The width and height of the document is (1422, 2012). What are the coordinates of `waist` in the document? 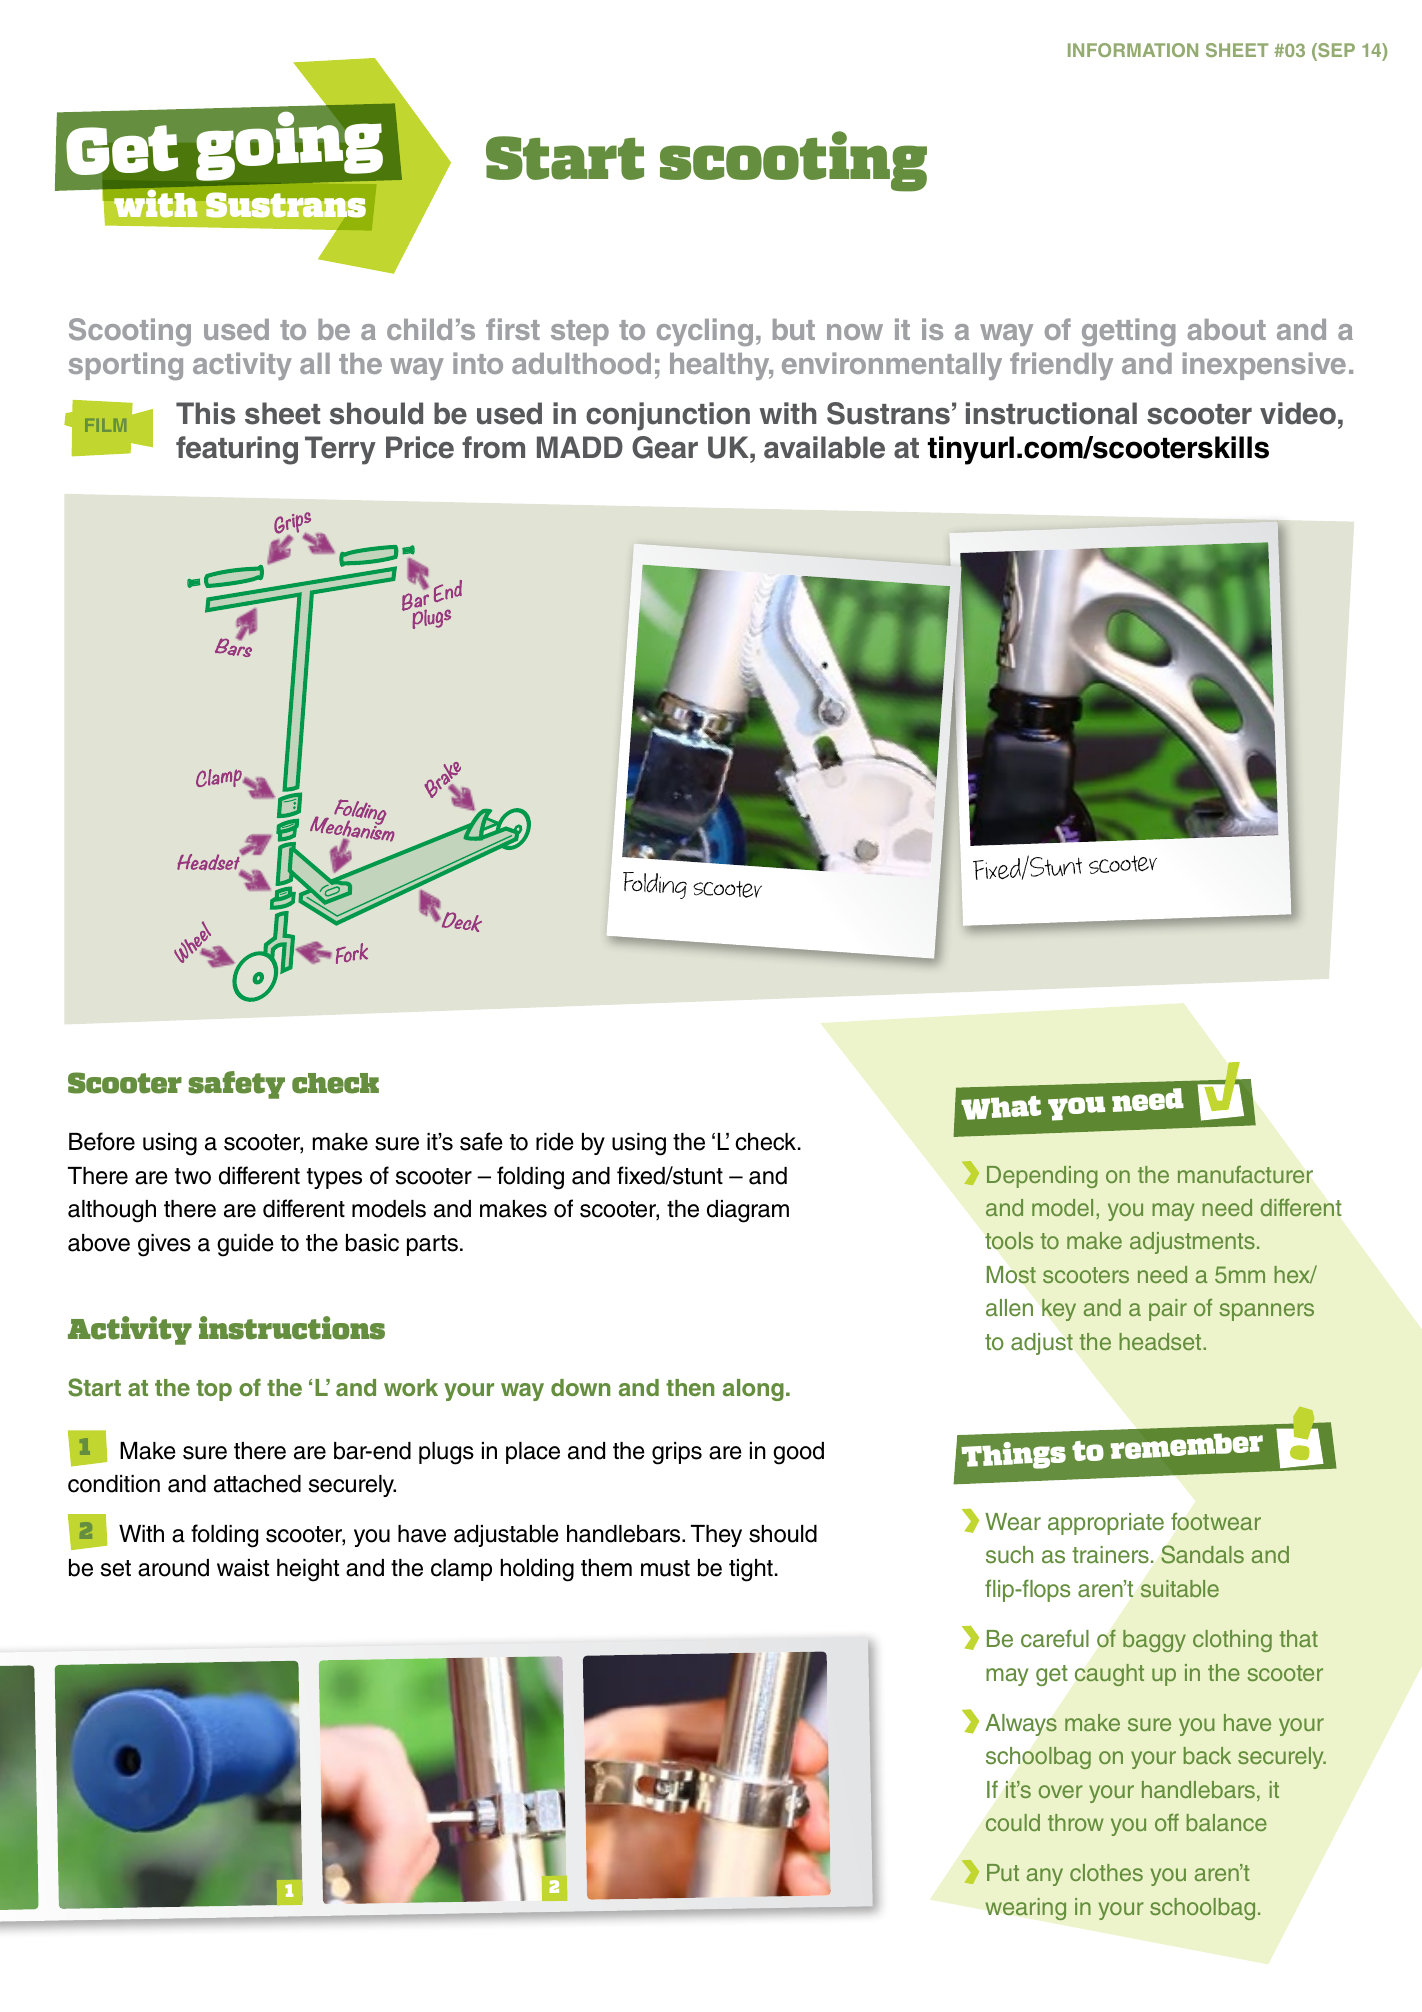 It's located at (243, 1568).
